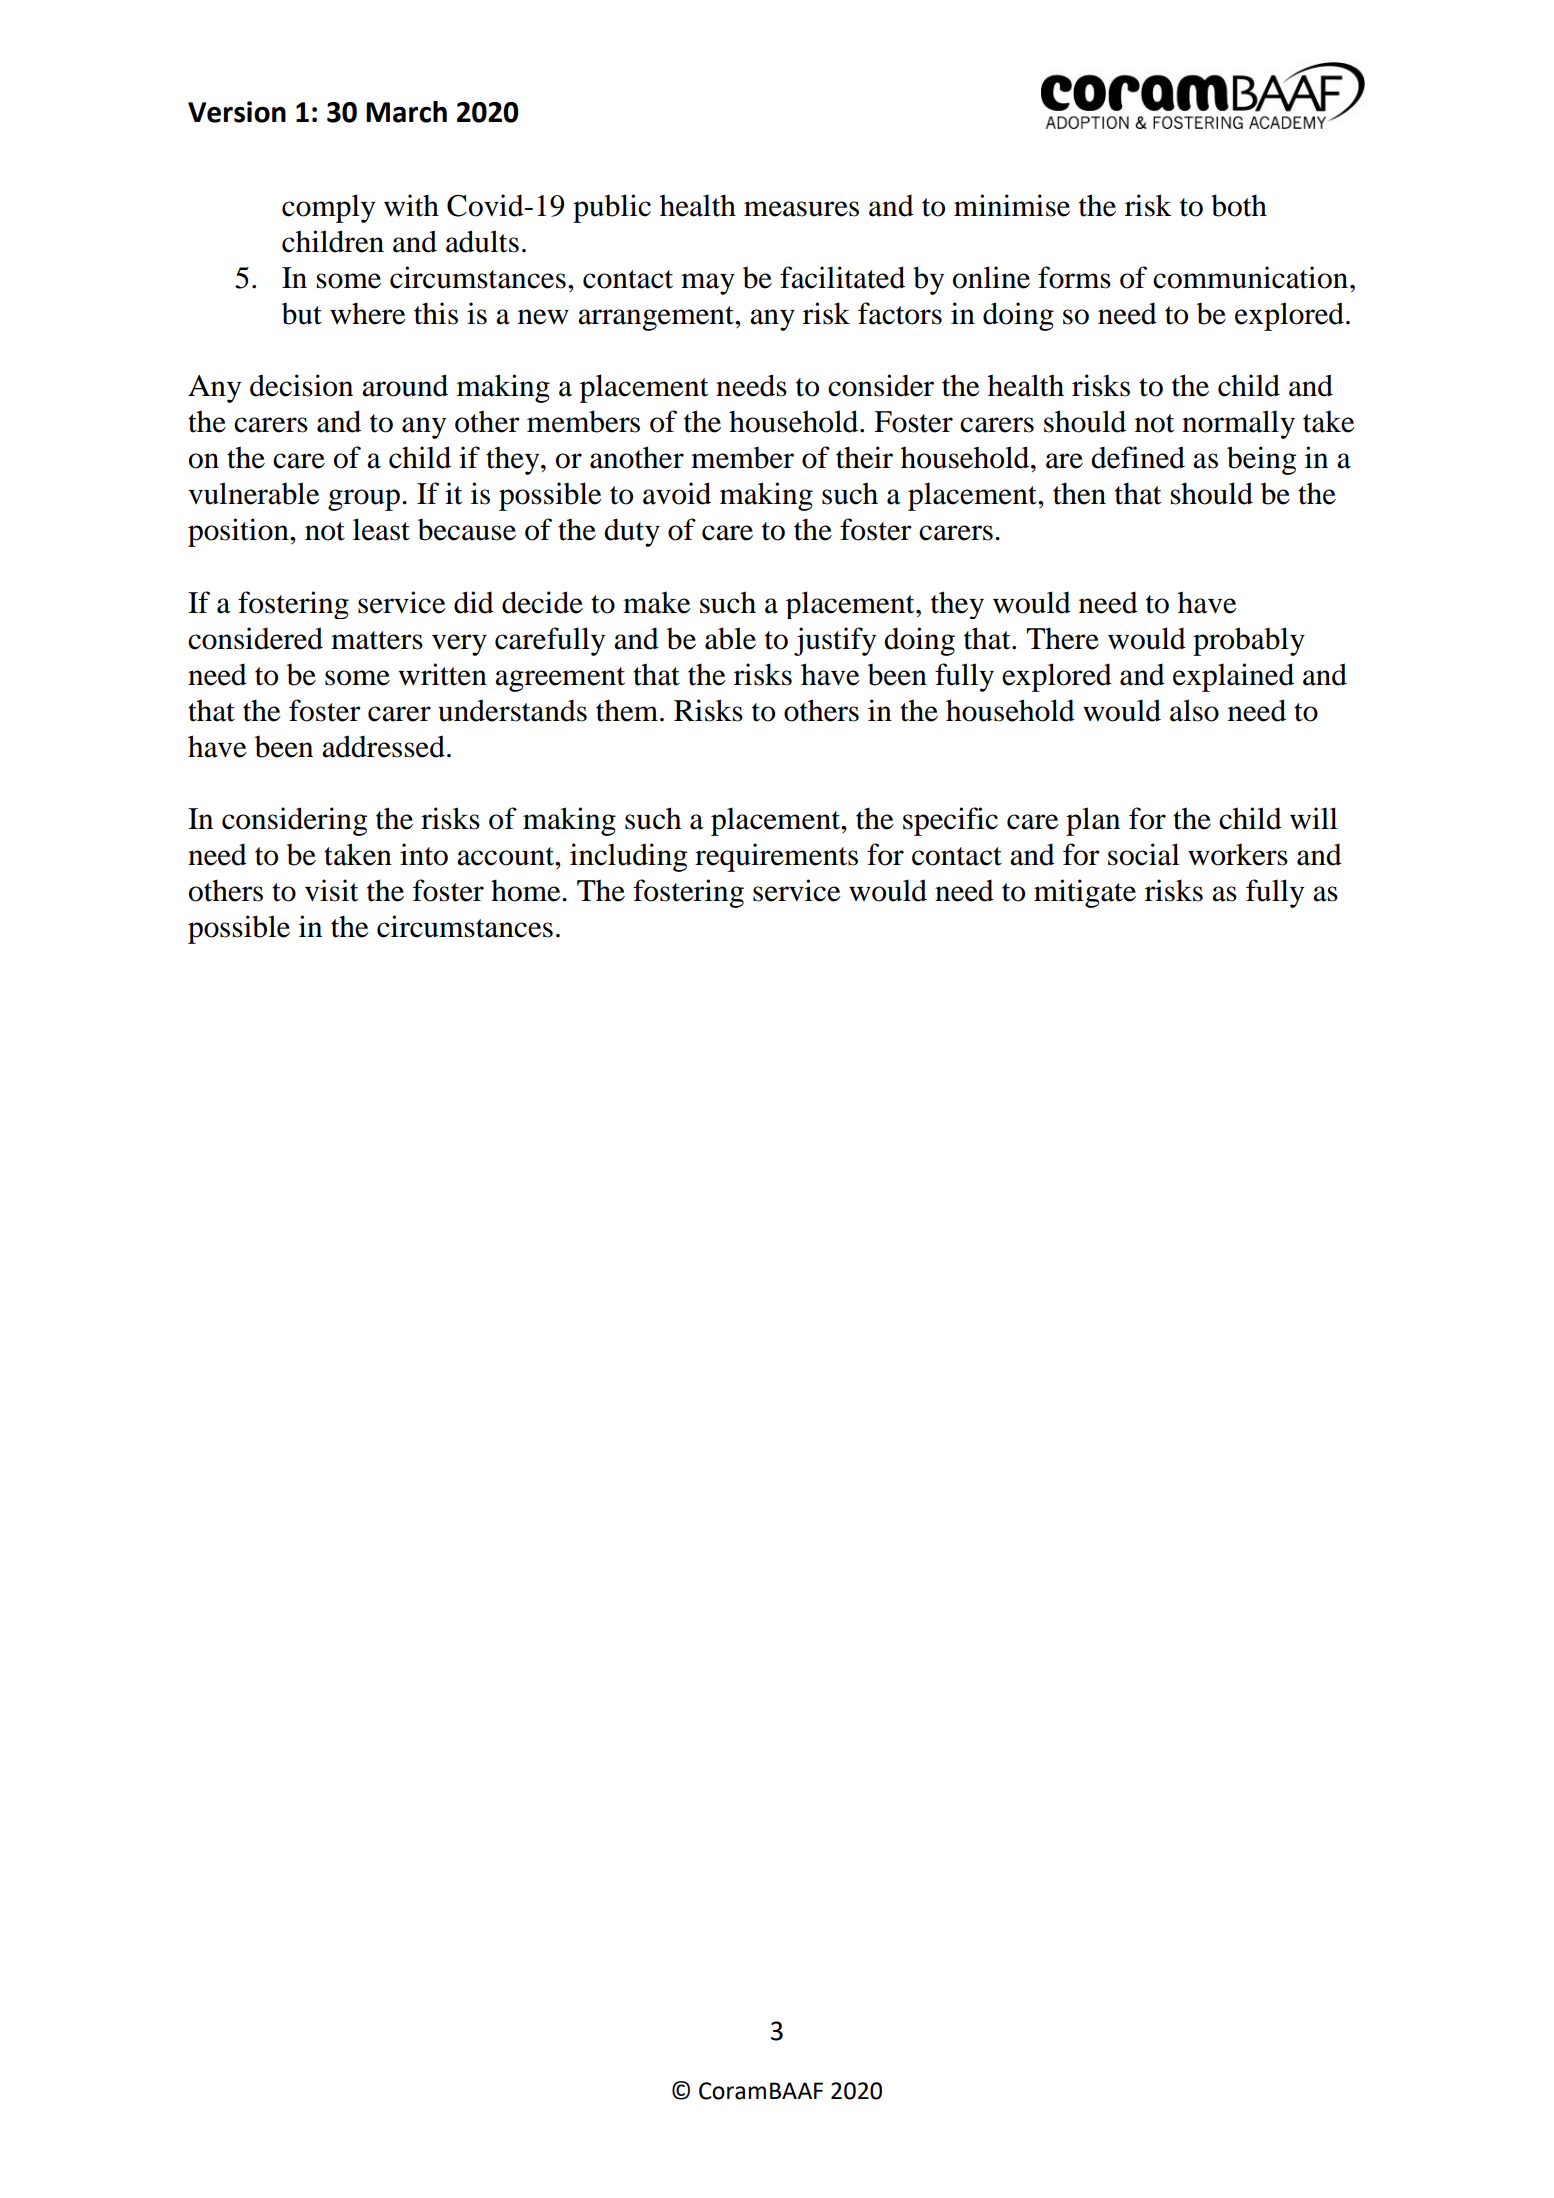 This screenshot has height=2198, width=1554. I want to click on March, so click(406, 112).
